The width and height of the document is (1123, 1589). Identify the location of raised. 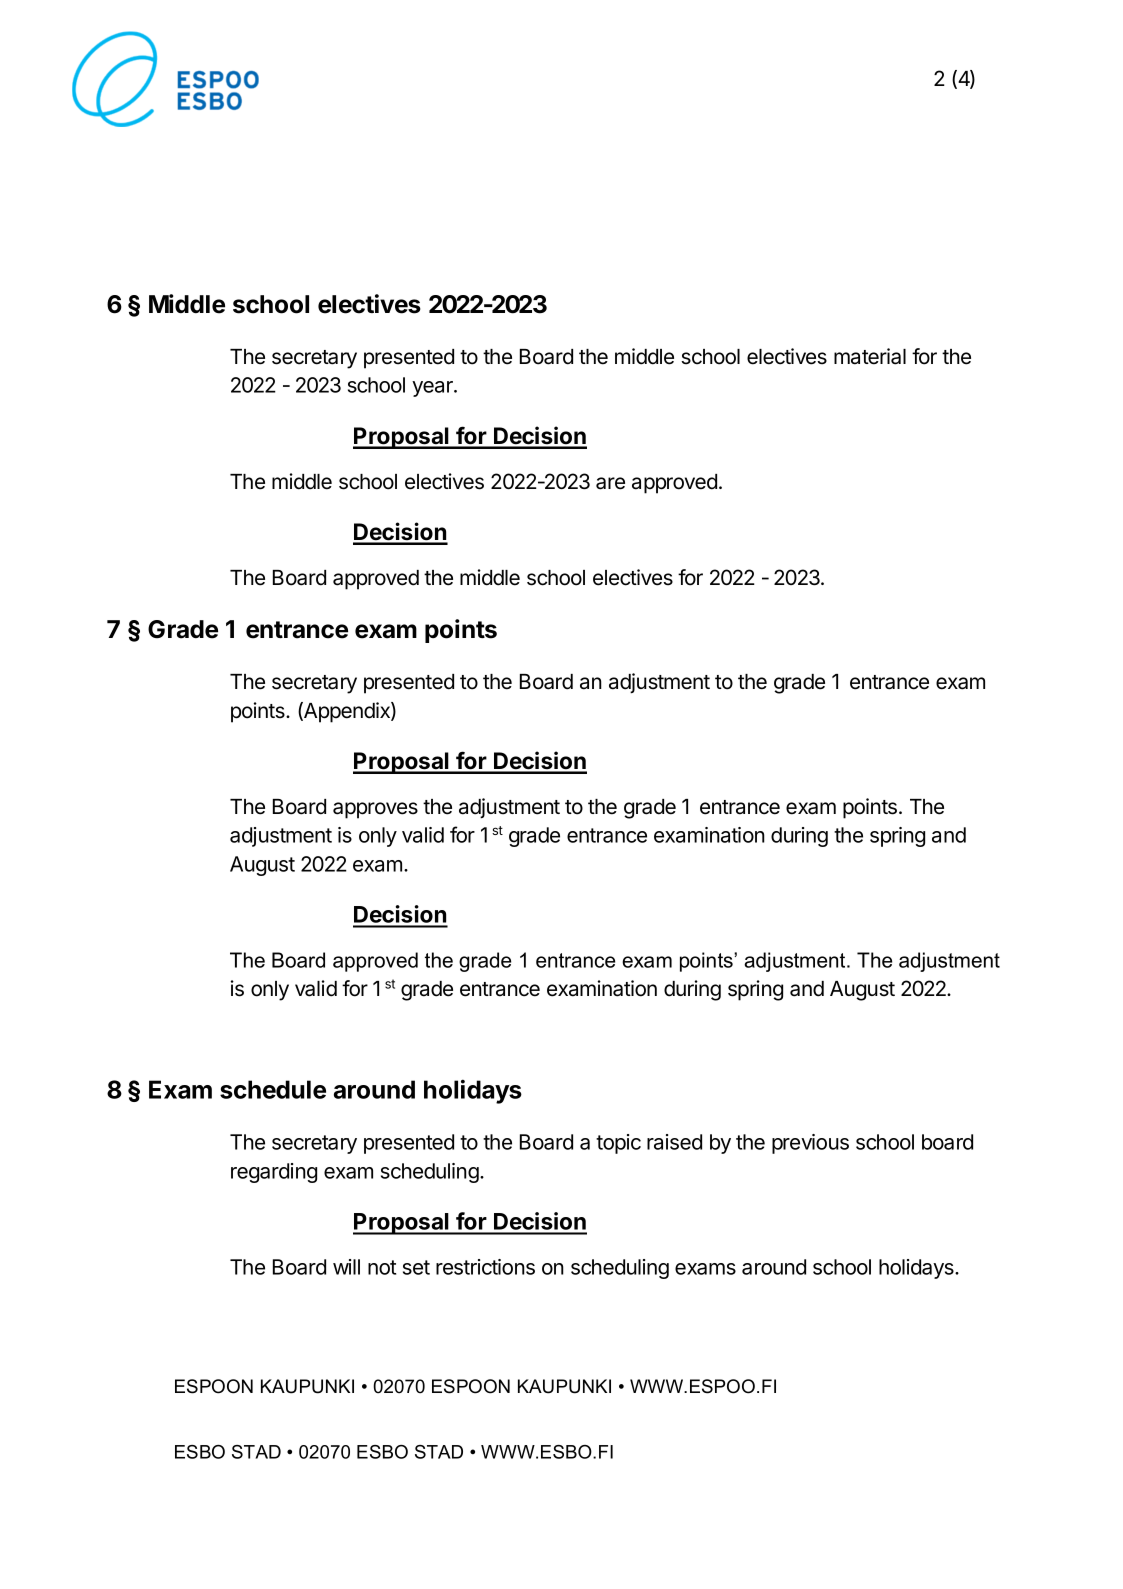
(674, 1142).
